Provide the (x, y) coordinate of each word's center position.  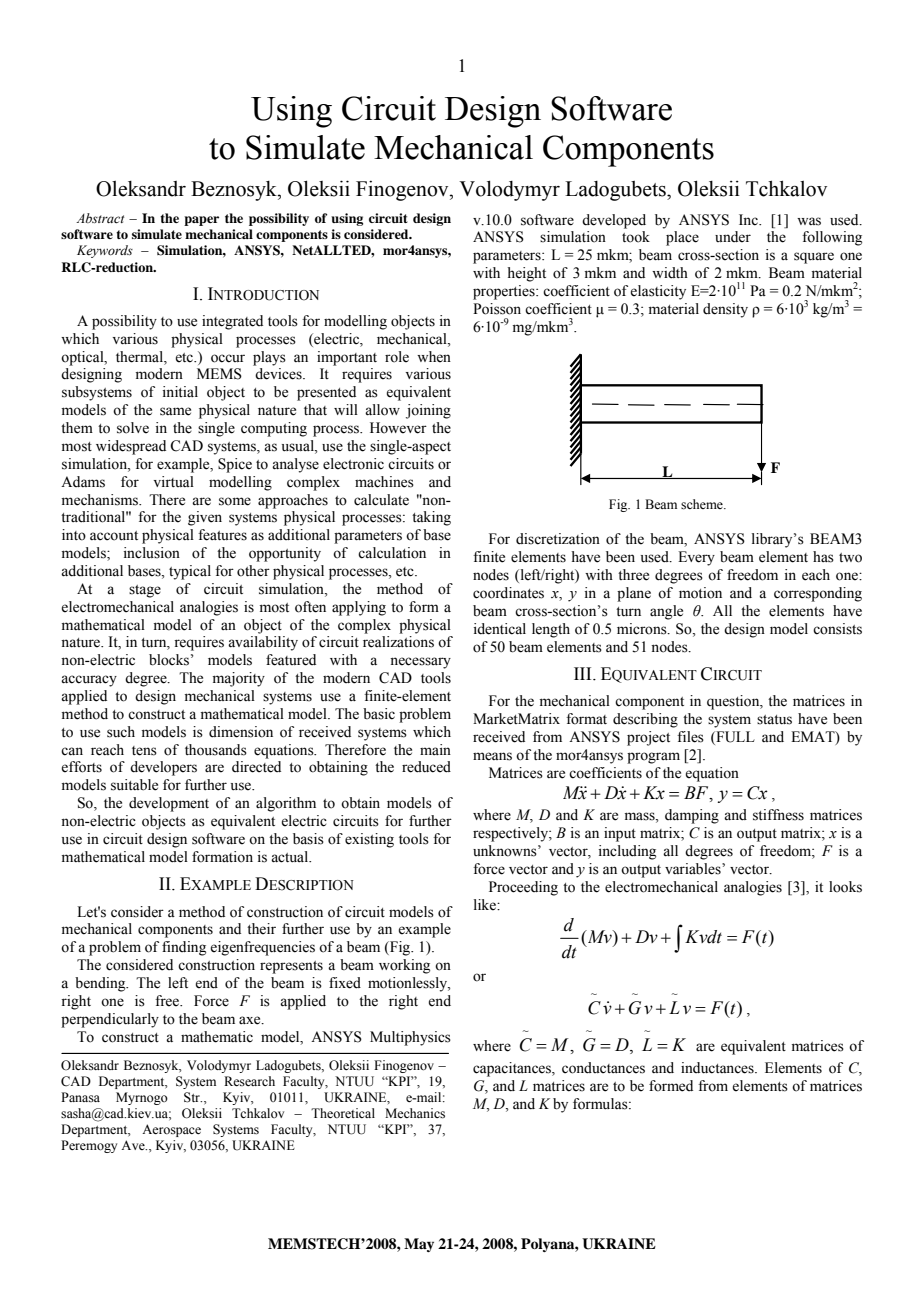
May (419, 1245)
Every (696, 558)
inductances (718, 1068)
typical (190, 572)
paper (201, 221)
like (486, 905)
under (733, 237)
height (526, 274)
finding (184, 948)
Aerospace (171, 1130)
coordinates (508, 593)
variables (694, 869)
